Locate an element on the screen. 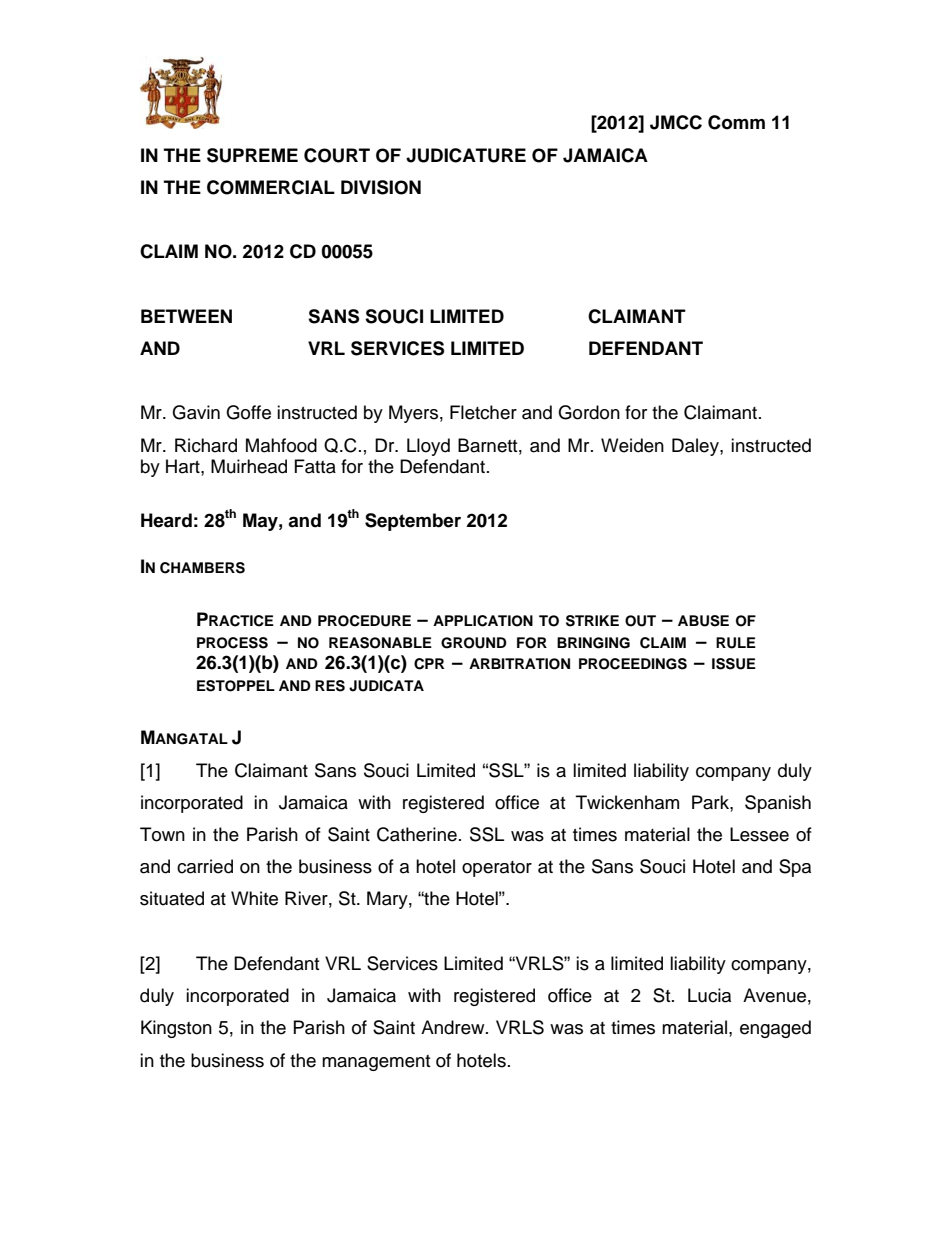 The image size is (952, 1233). DIVISION is located at coordinates (381, 187).
